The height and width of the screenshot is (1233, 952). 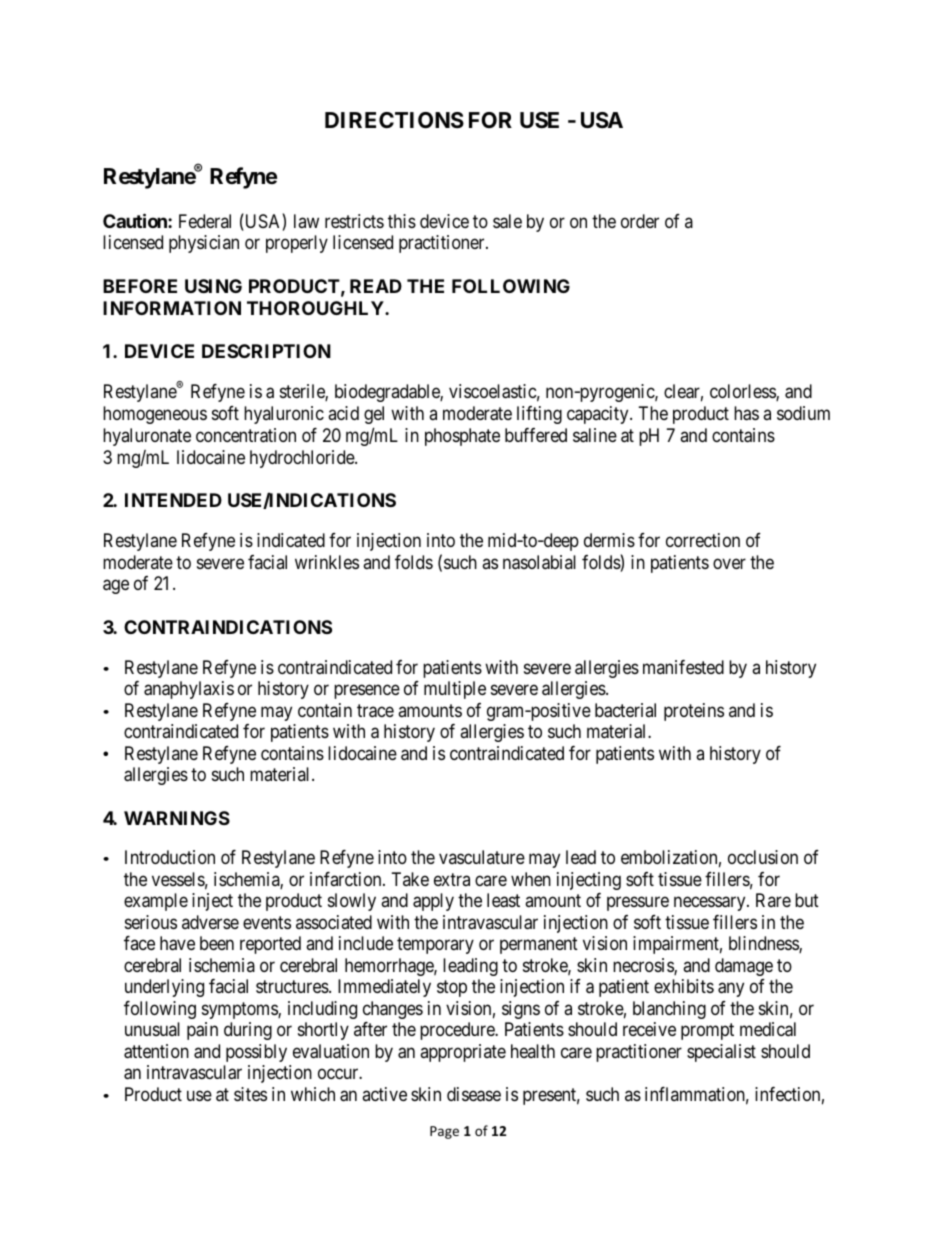 What do you see at coordinates (743, 392) in the screenshot?
I see `colorless` at bounding box center [743, 392].
